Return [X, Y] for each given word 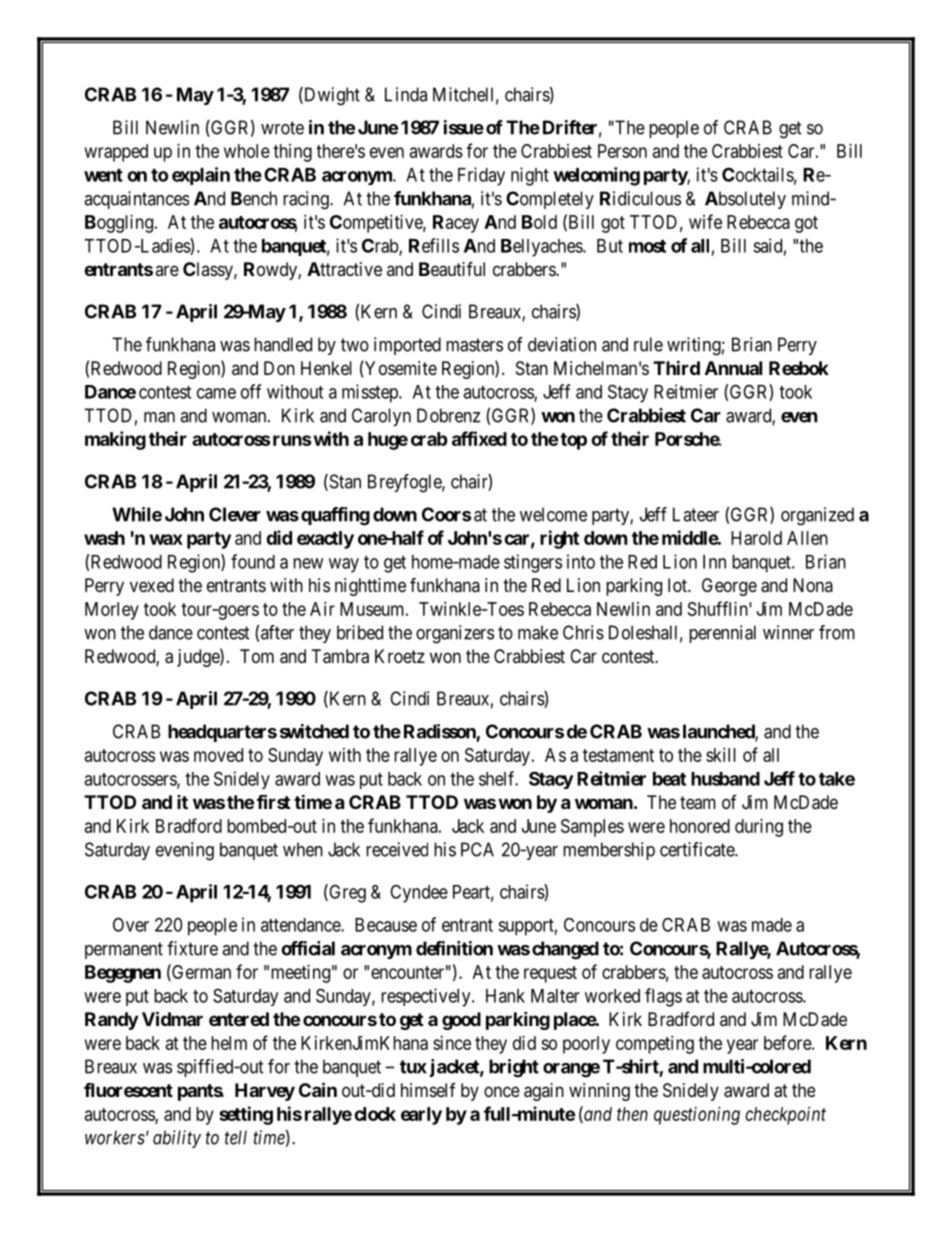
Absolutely [745, 200]
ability [177, 1139]
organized [817, 516]
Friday [481, 176]
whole [247, 151]
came [216, 393]
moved [218, 755]
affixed [479, 438]
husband [725, 779]
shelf [498, 778]
